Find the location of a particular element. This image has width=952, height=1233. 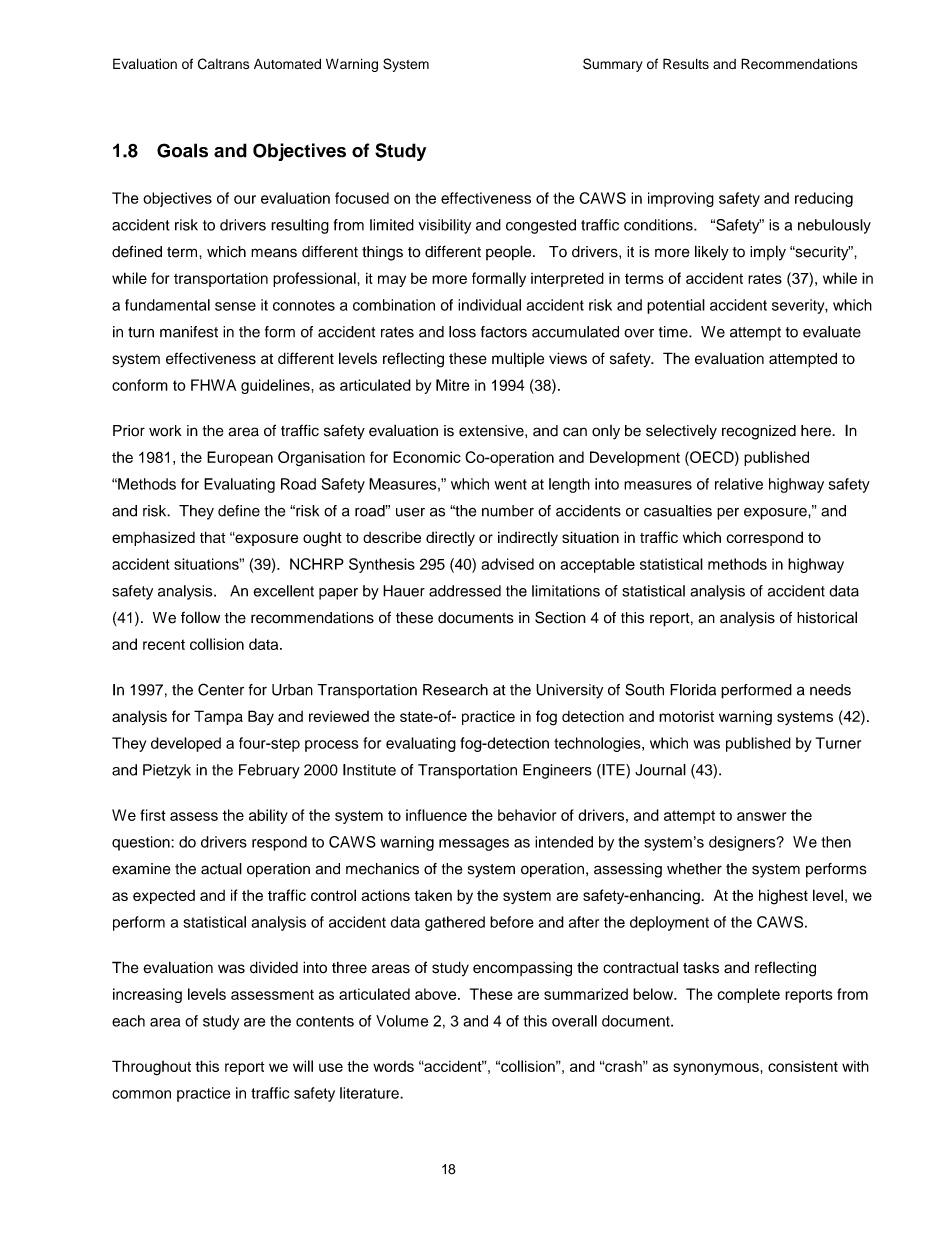

advised is located at coordinates (507, 564).
